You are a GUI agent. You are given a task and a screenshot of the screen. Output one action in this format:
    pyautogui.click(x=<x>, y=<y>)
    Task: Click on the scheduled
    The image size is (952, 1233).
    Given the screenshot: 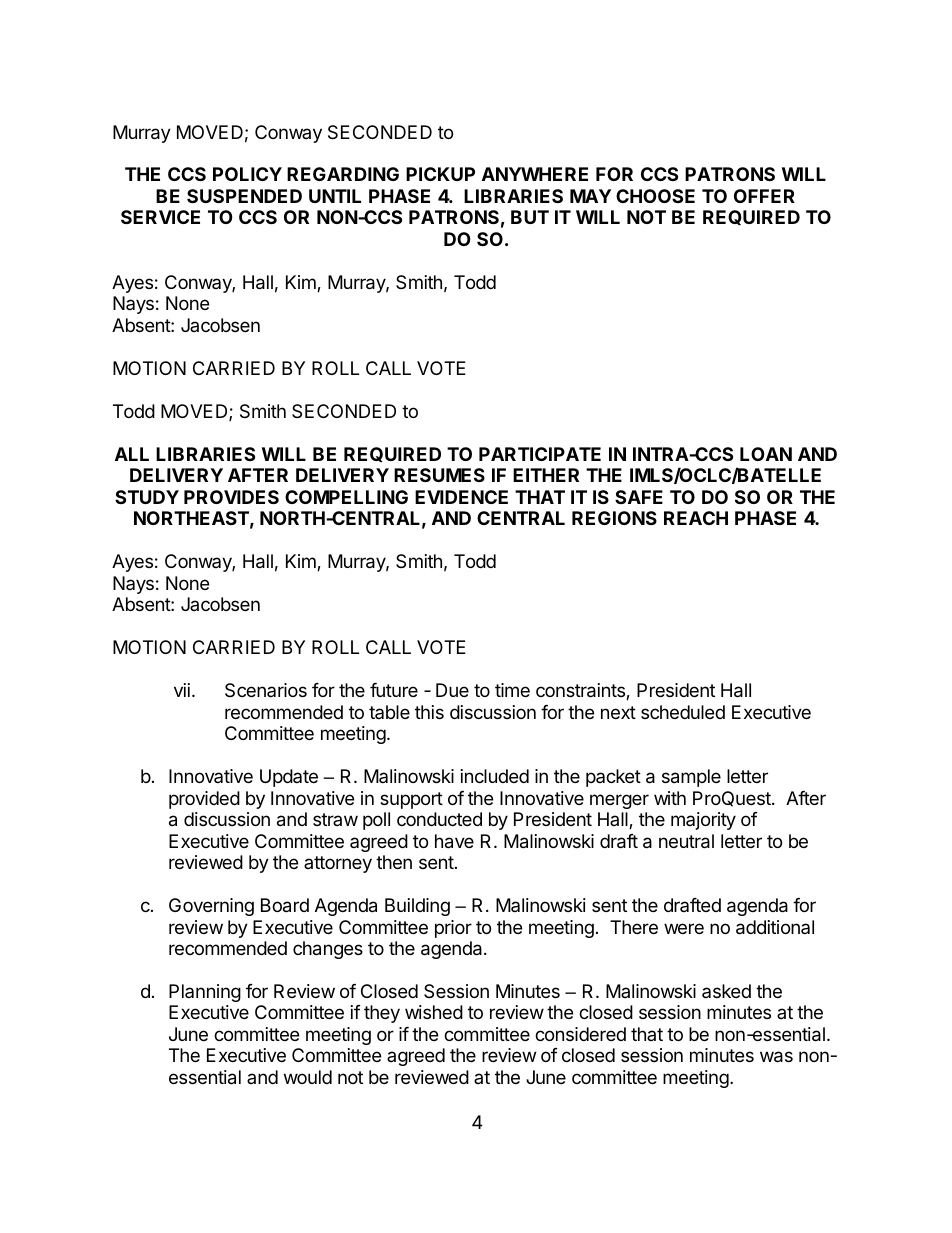 What is the action you would take?
    pyautogui.click(x=683, y=712)
